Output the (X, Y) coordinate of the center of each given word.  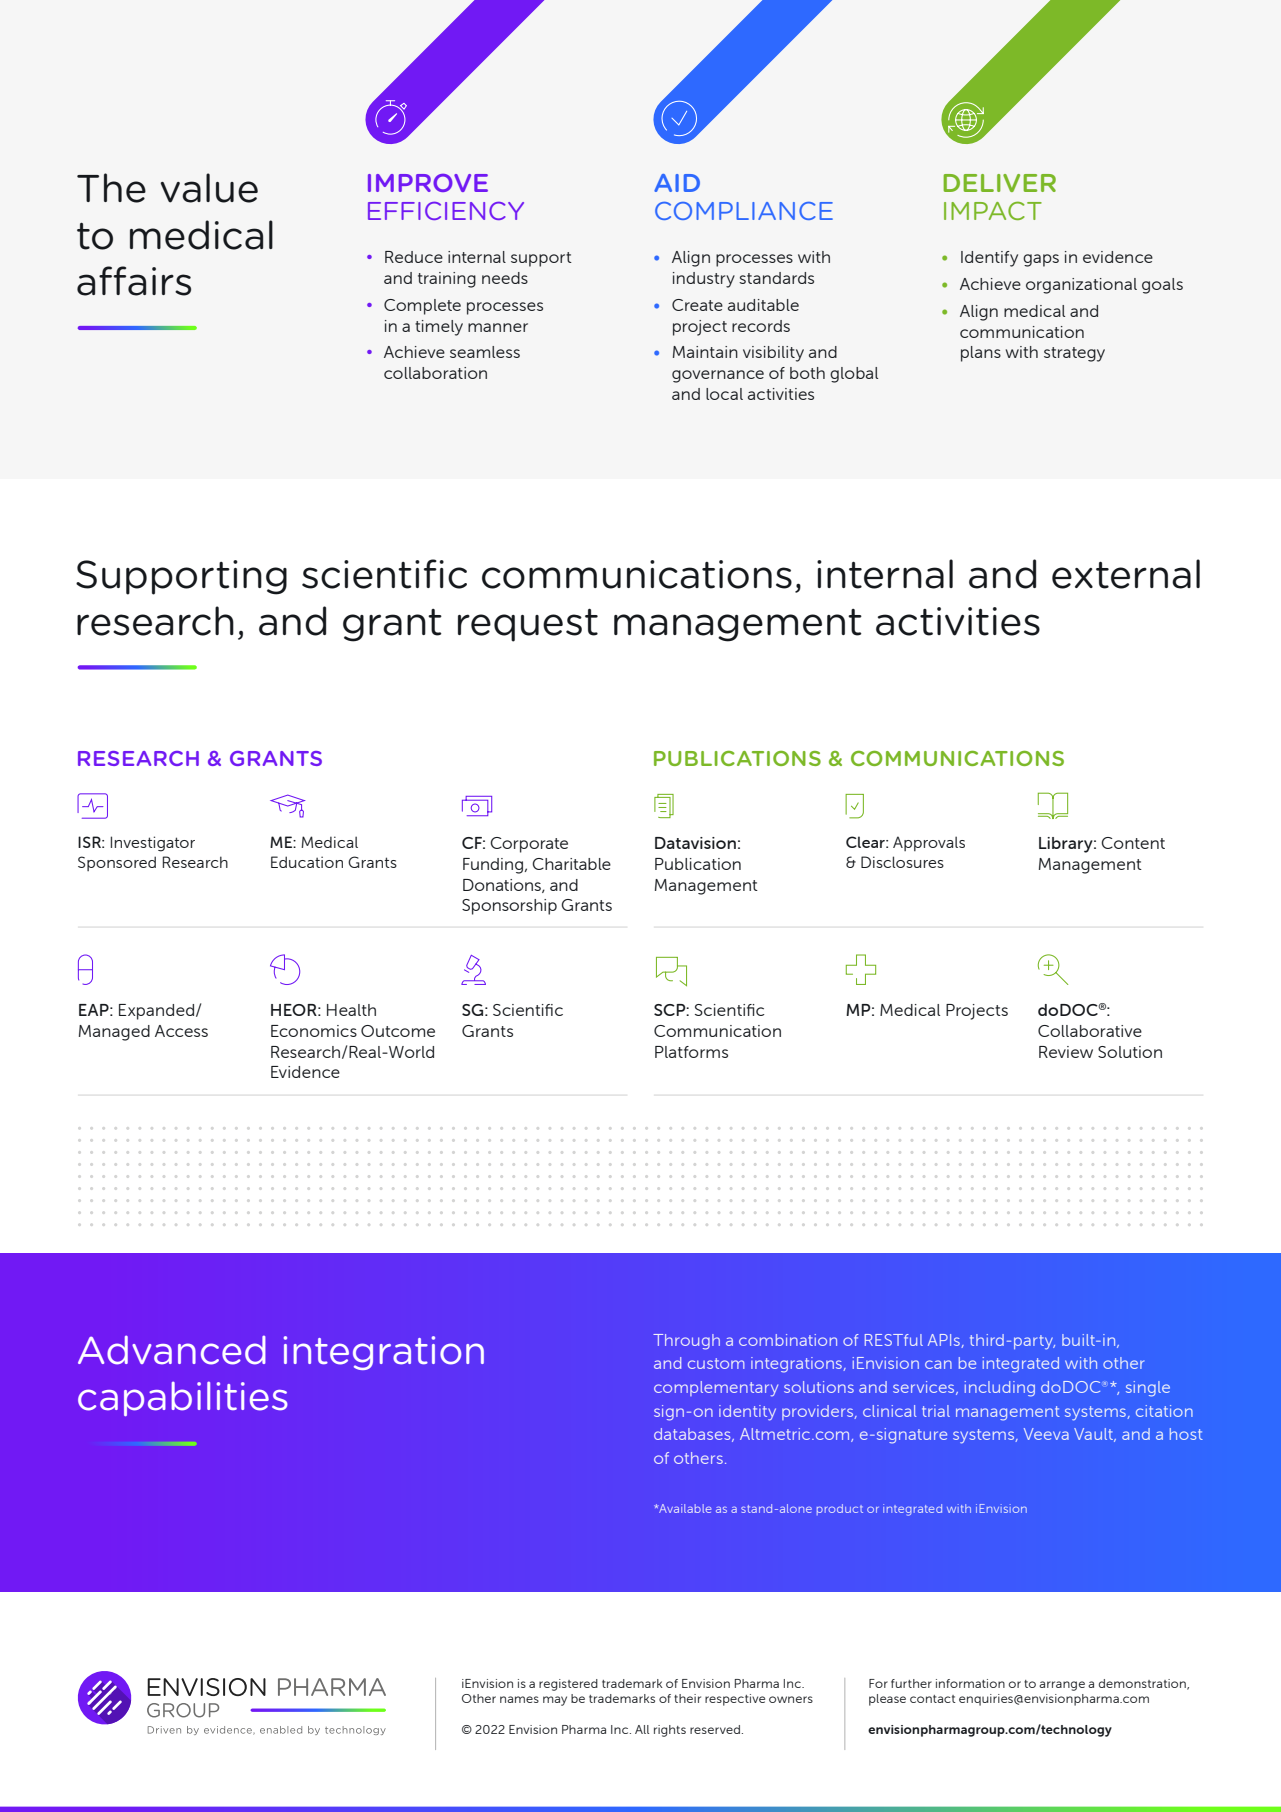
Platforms (691, 1052)
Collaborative (1090, 1031)
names (519, 1699)
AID (677, 183)
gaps (1041, 260)
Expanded (158, 1012)
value (209, 188)
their (687, 1698)
